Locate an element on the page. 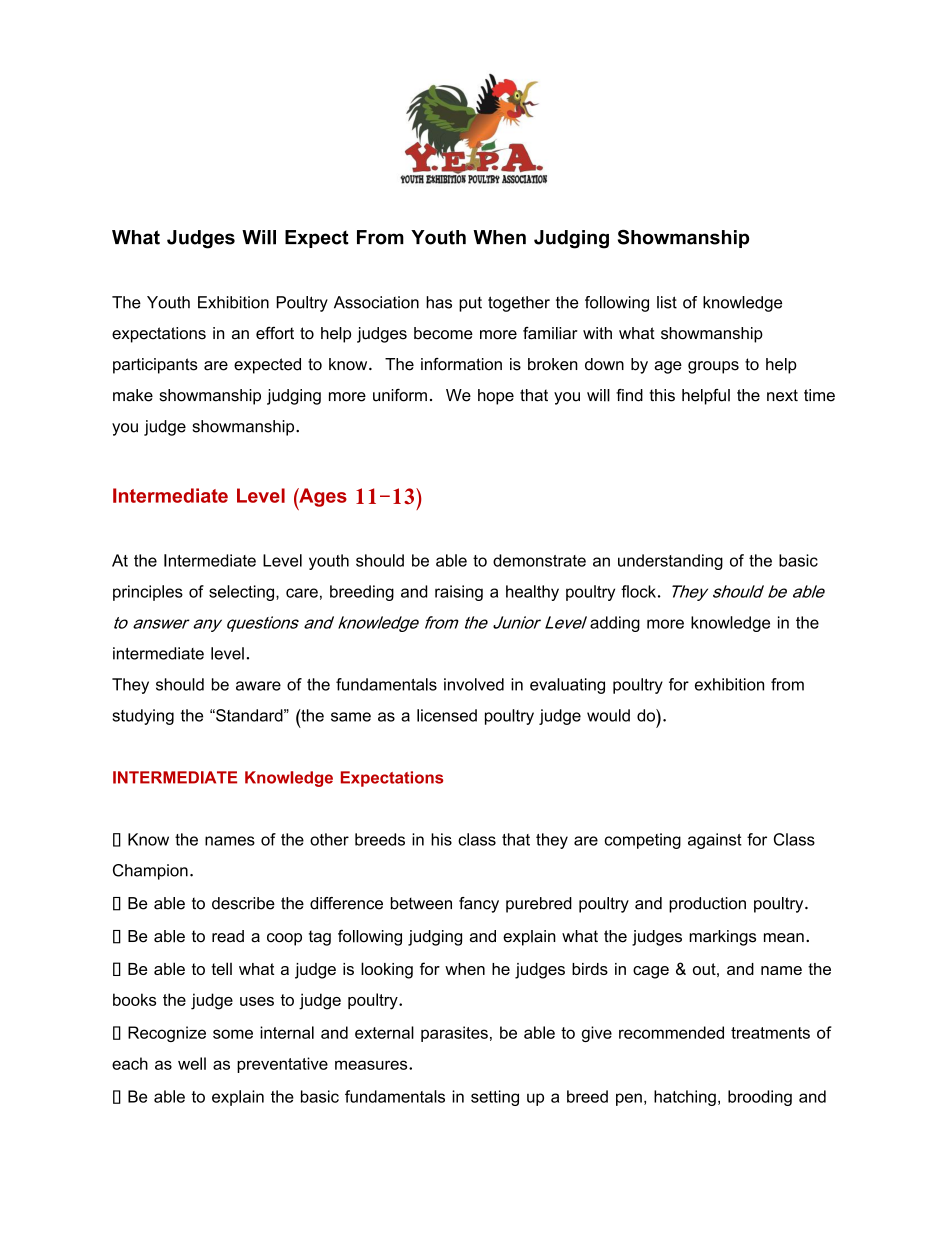 The height and width of the document is (1233, 952). fancy is located at coordinates (479, 905).
